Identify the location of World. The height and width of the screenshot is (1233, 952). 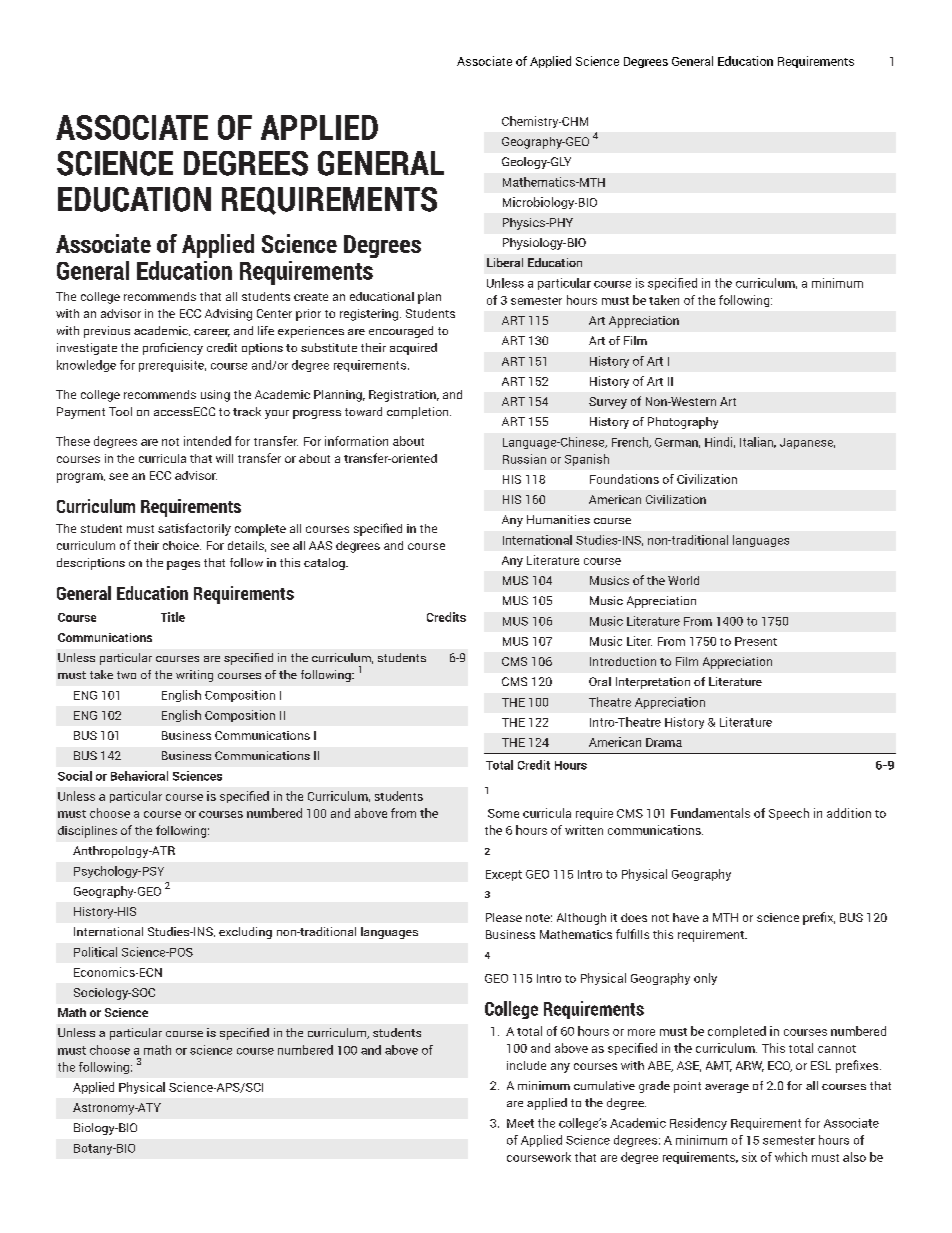
(683, 580).
